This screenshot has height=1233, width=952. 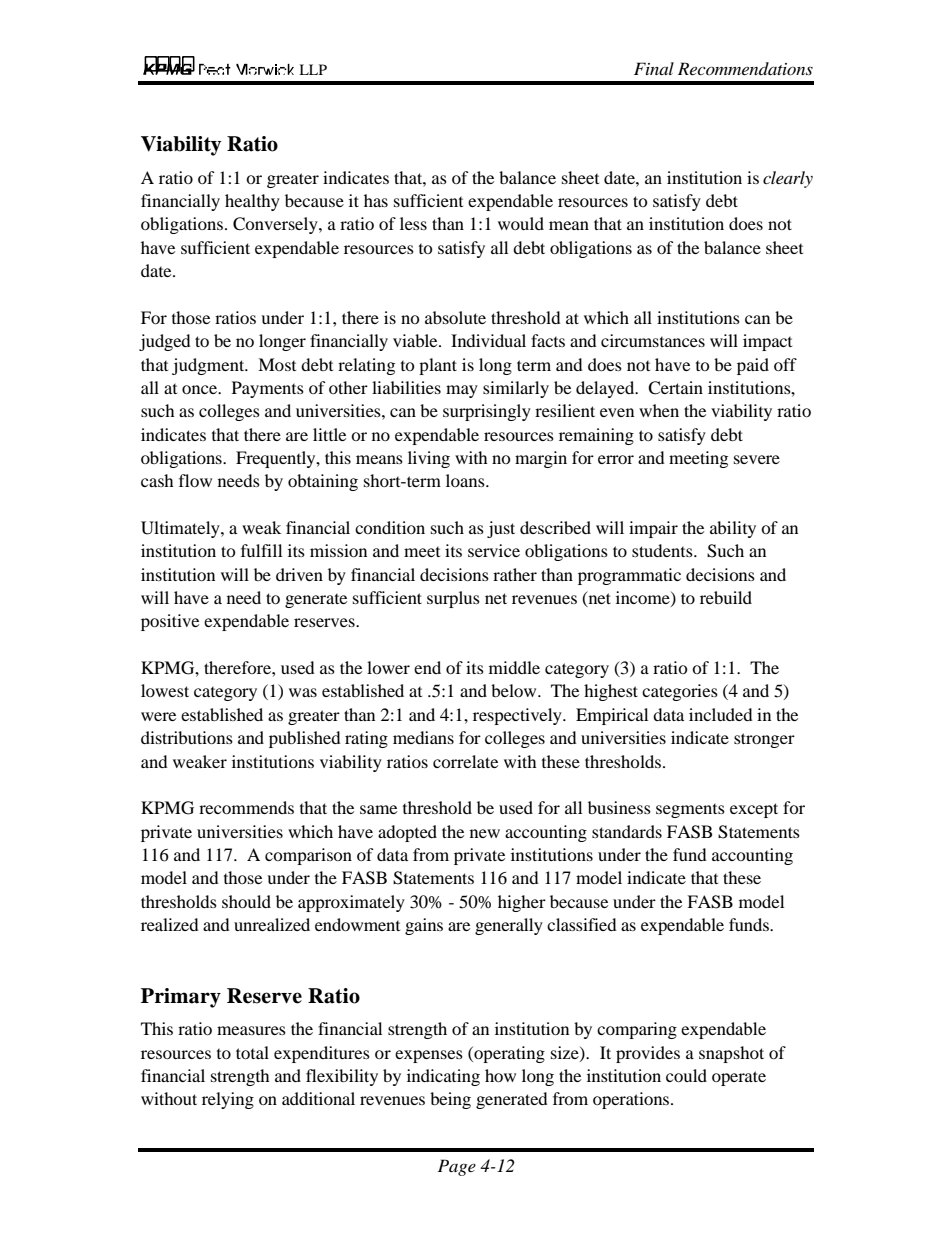 I want to click on segments, so click(x=690, y=811).
